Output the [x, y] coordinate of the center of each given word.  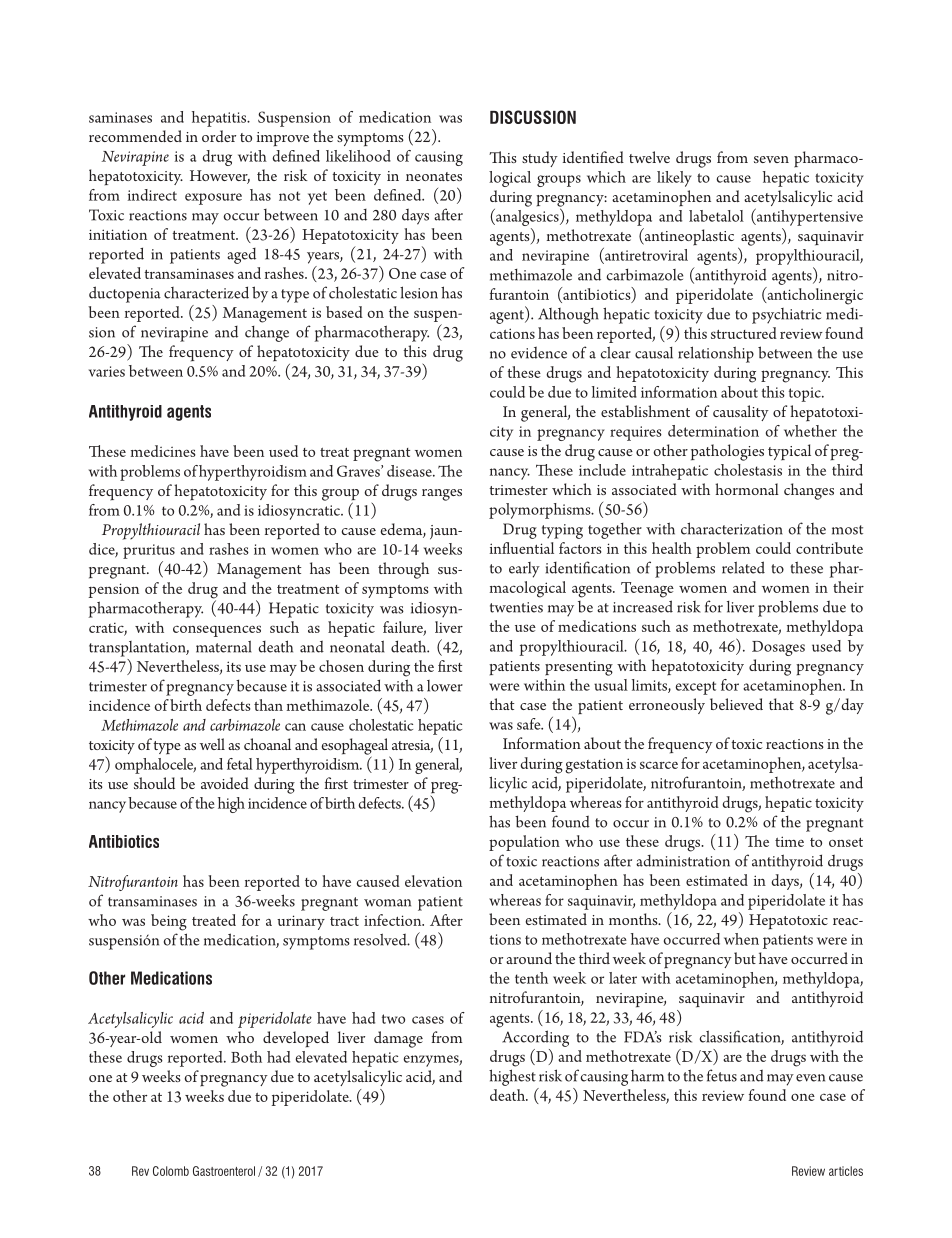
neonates [434, 176]
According [535, 1038]
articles [846, 1171]
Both [246, 1057]
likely [674, 179]
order [219, 136]
